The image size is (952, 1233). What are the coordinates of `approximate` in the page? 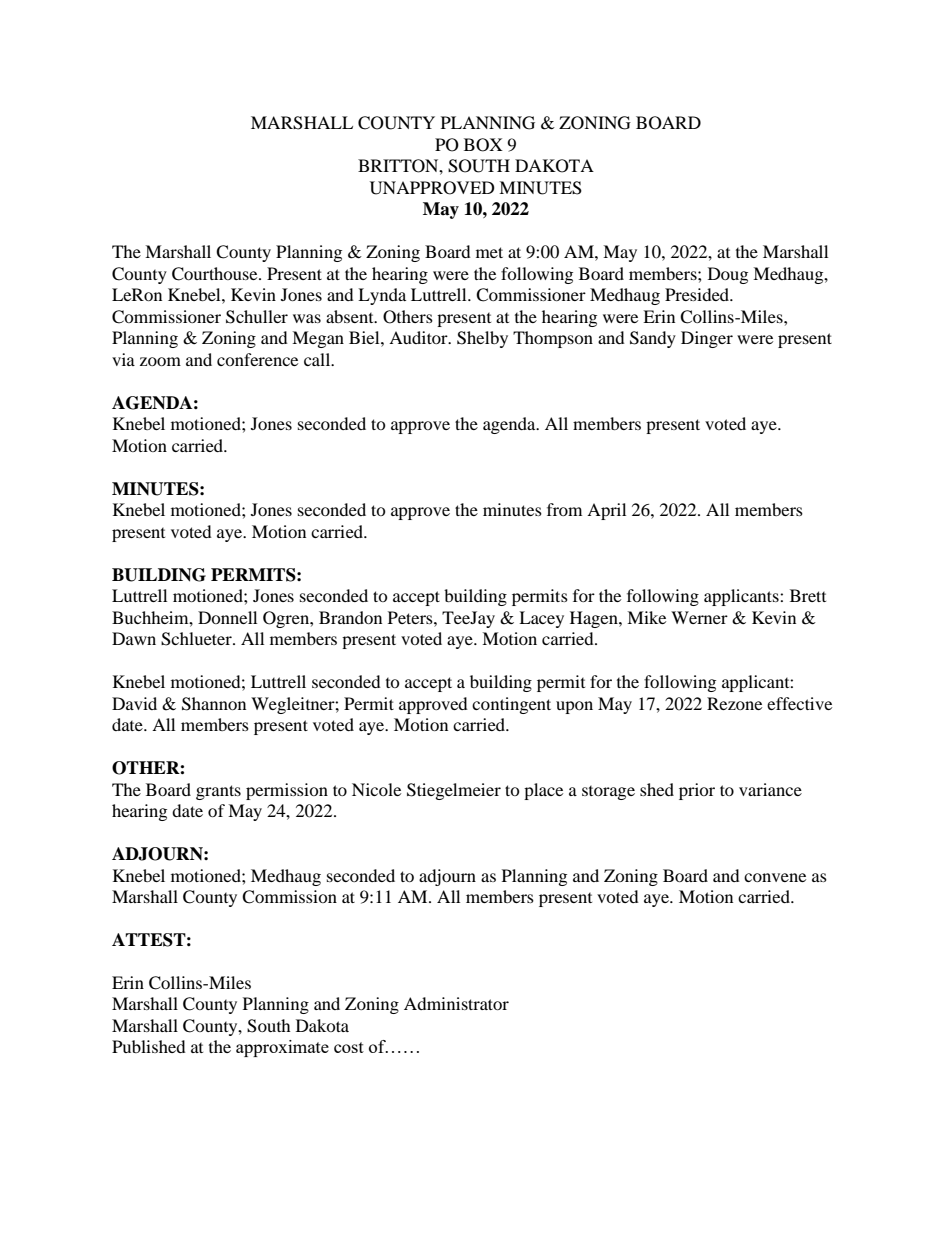 It's located at (282, 1048).
